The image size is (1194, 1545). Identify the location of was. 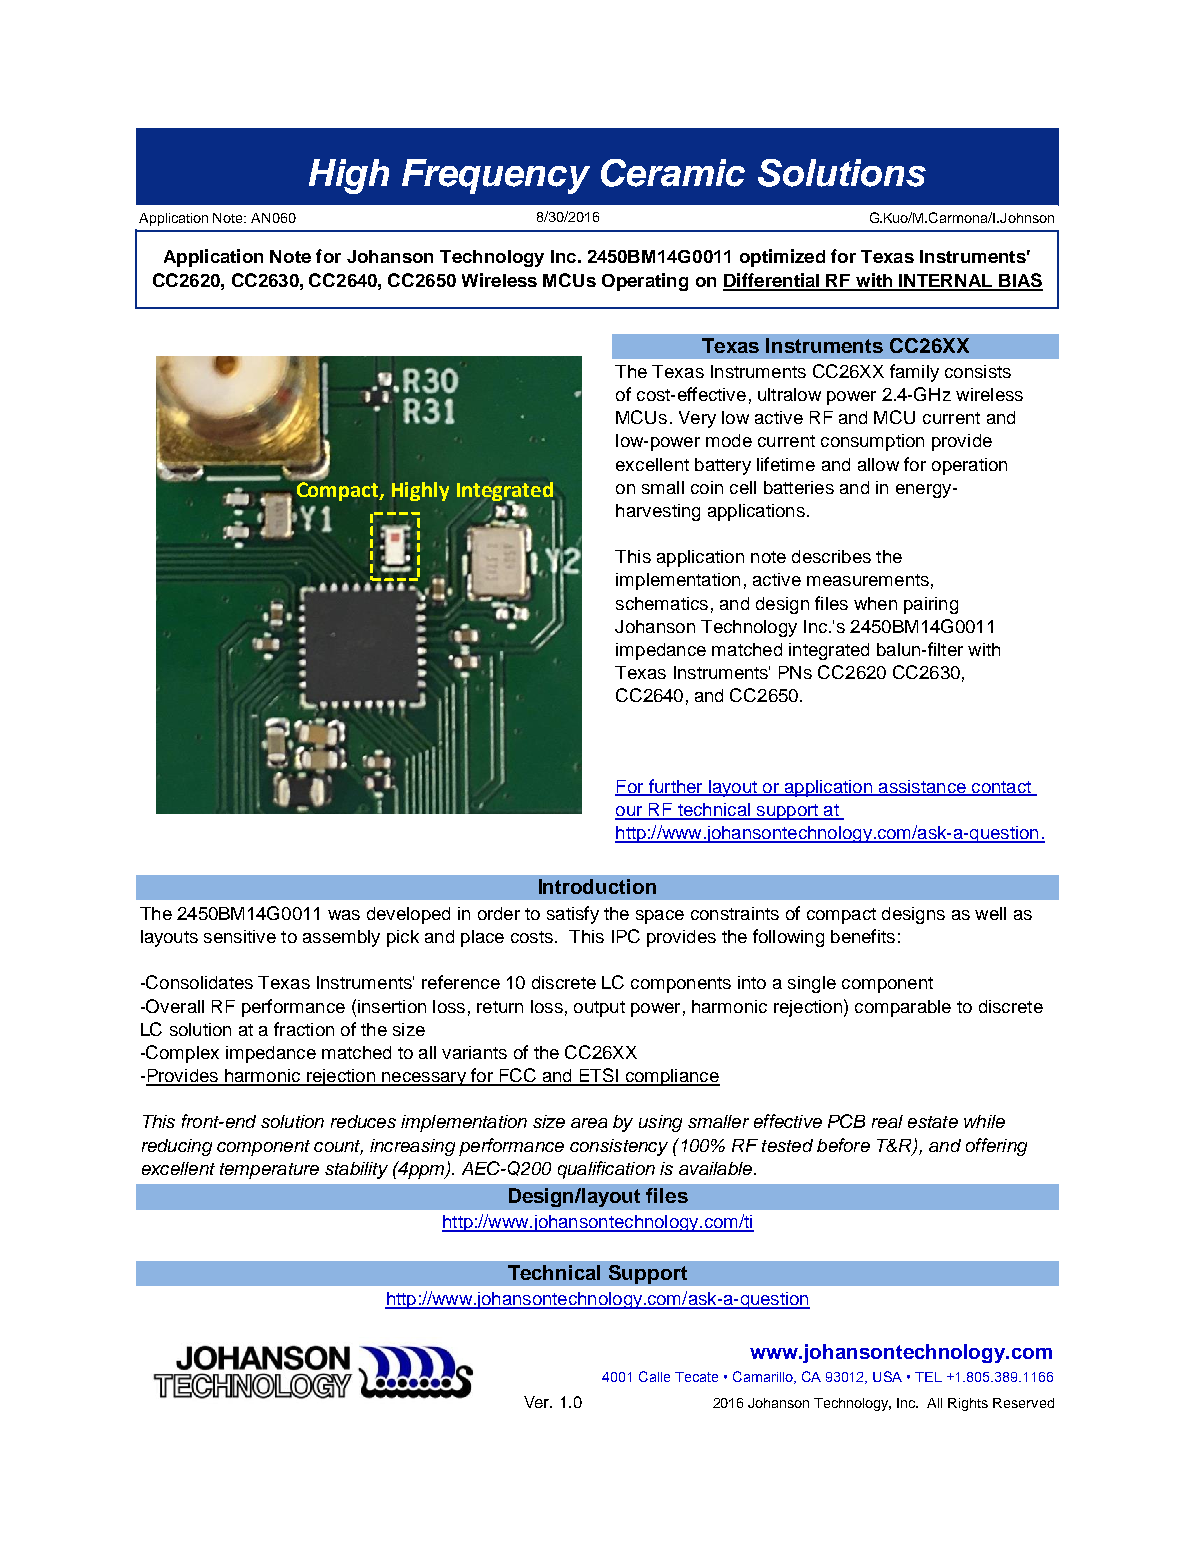
(344, 915).
